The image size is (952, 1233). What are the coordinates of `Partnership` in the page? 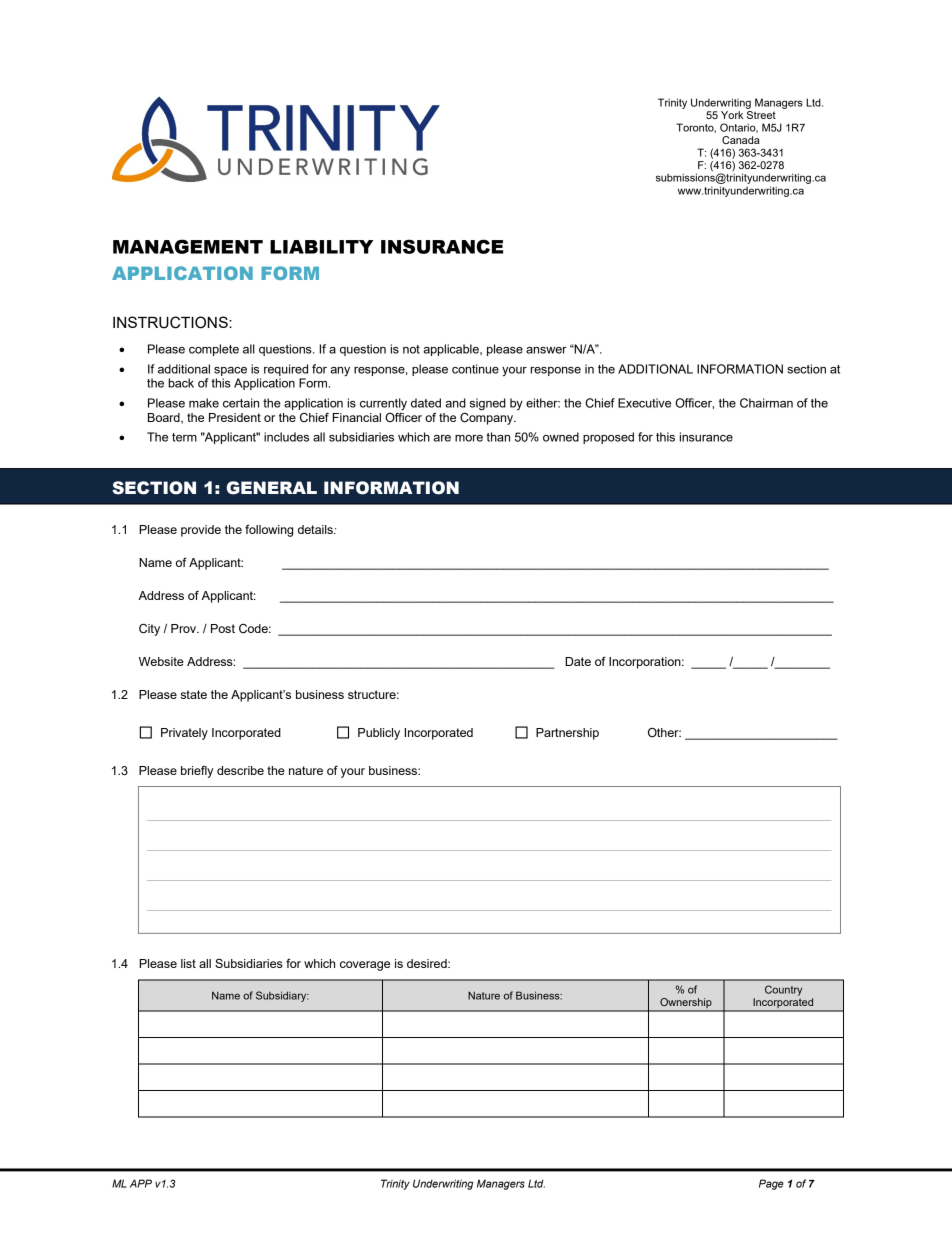 It's located at (567, 734).
